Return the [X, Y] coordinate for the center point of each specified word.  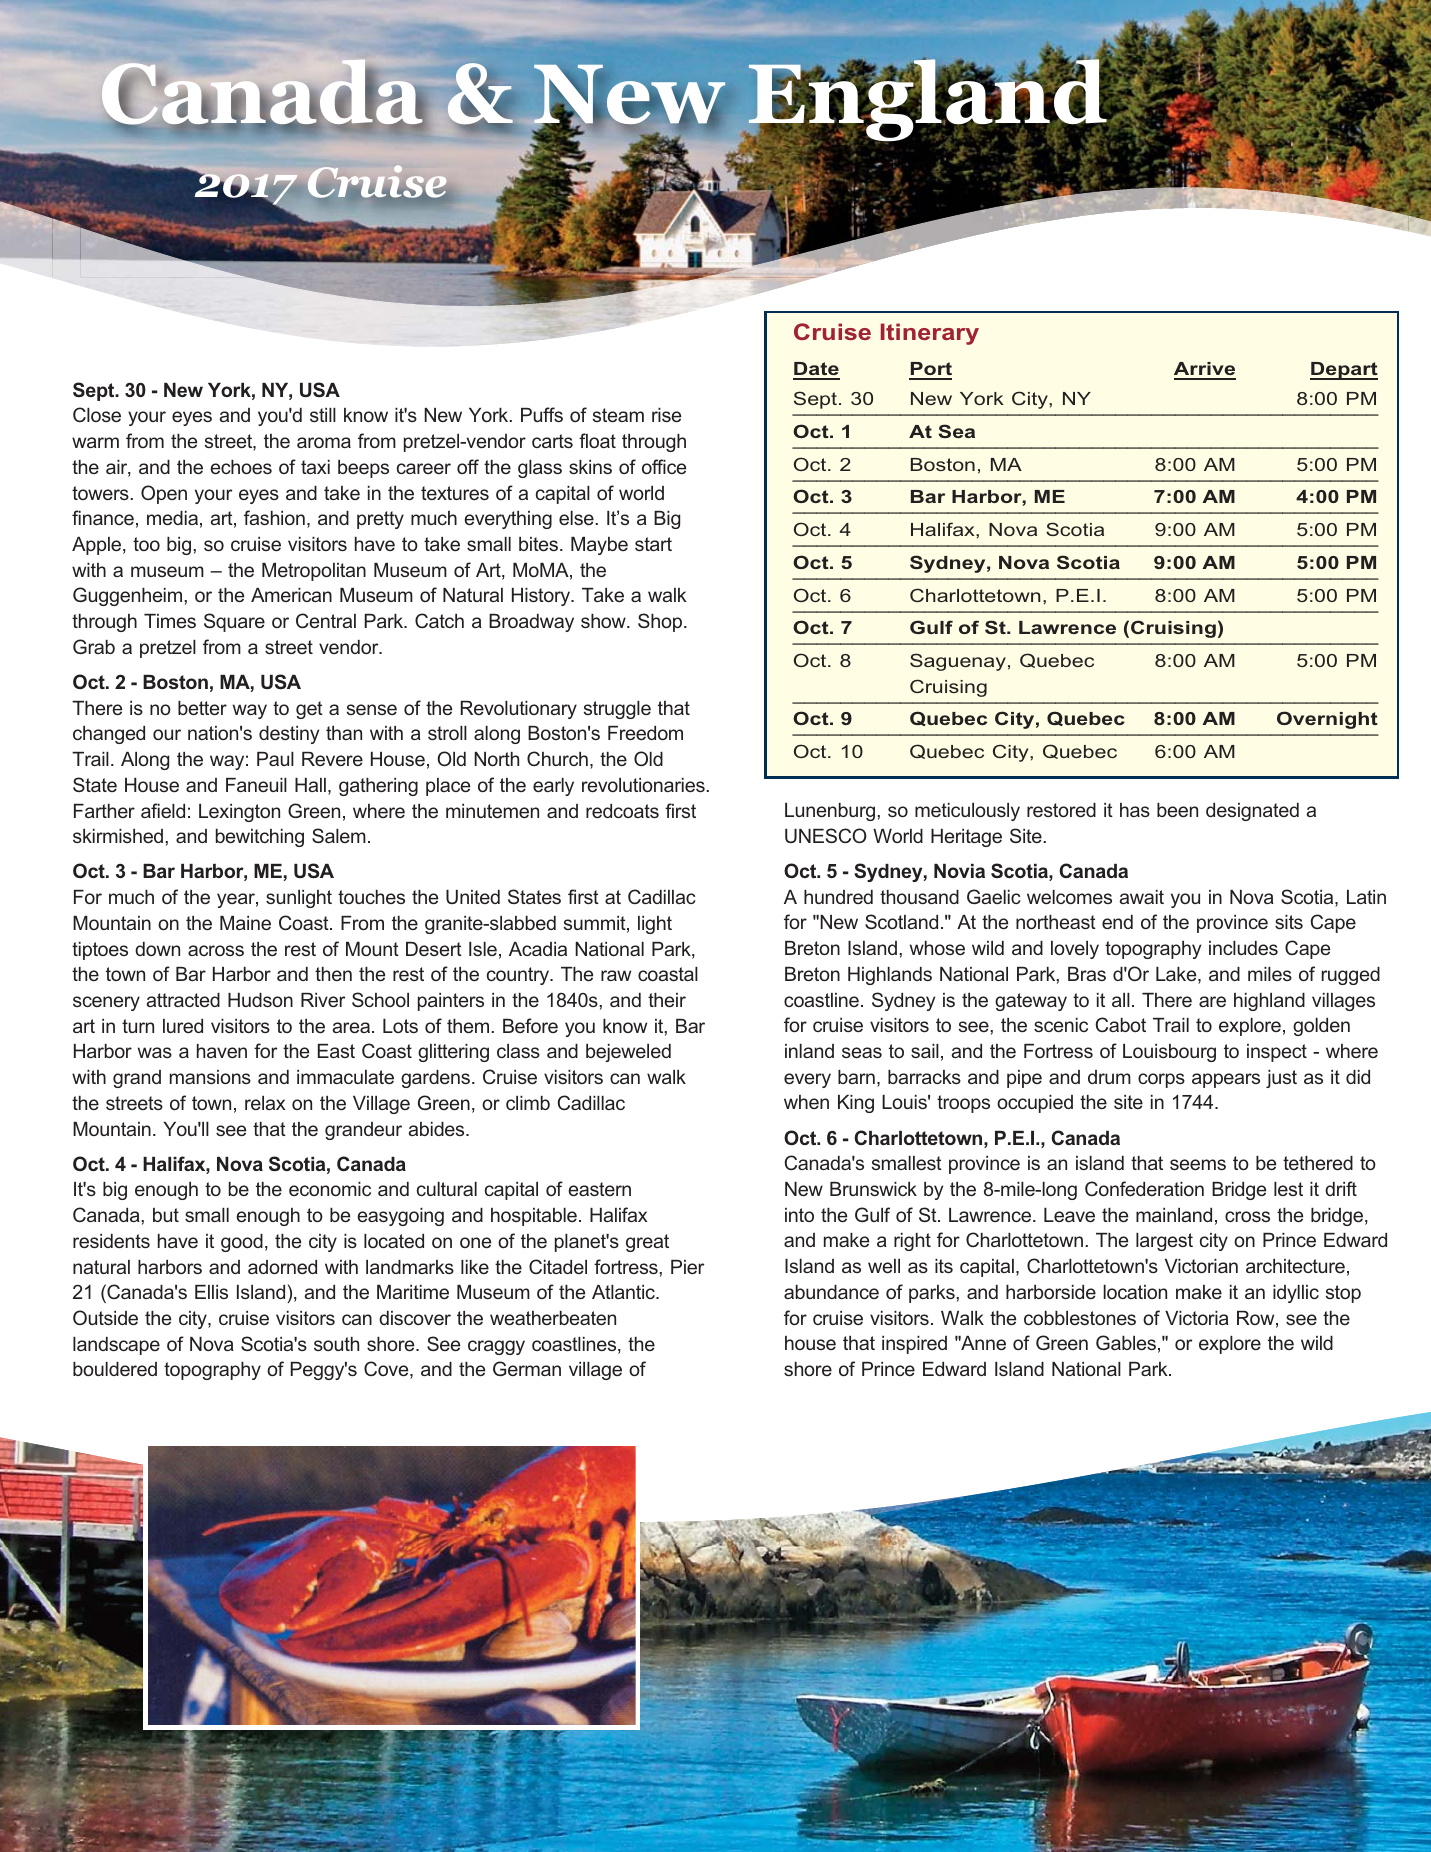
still [323, 415]
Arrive [1205, 370]
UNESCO [826, 835]
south [336, 1344]
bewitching [260, 838]
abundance [831, 1292]
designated [1252, 812]
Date [816, 370]
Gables [1126, 1342]
